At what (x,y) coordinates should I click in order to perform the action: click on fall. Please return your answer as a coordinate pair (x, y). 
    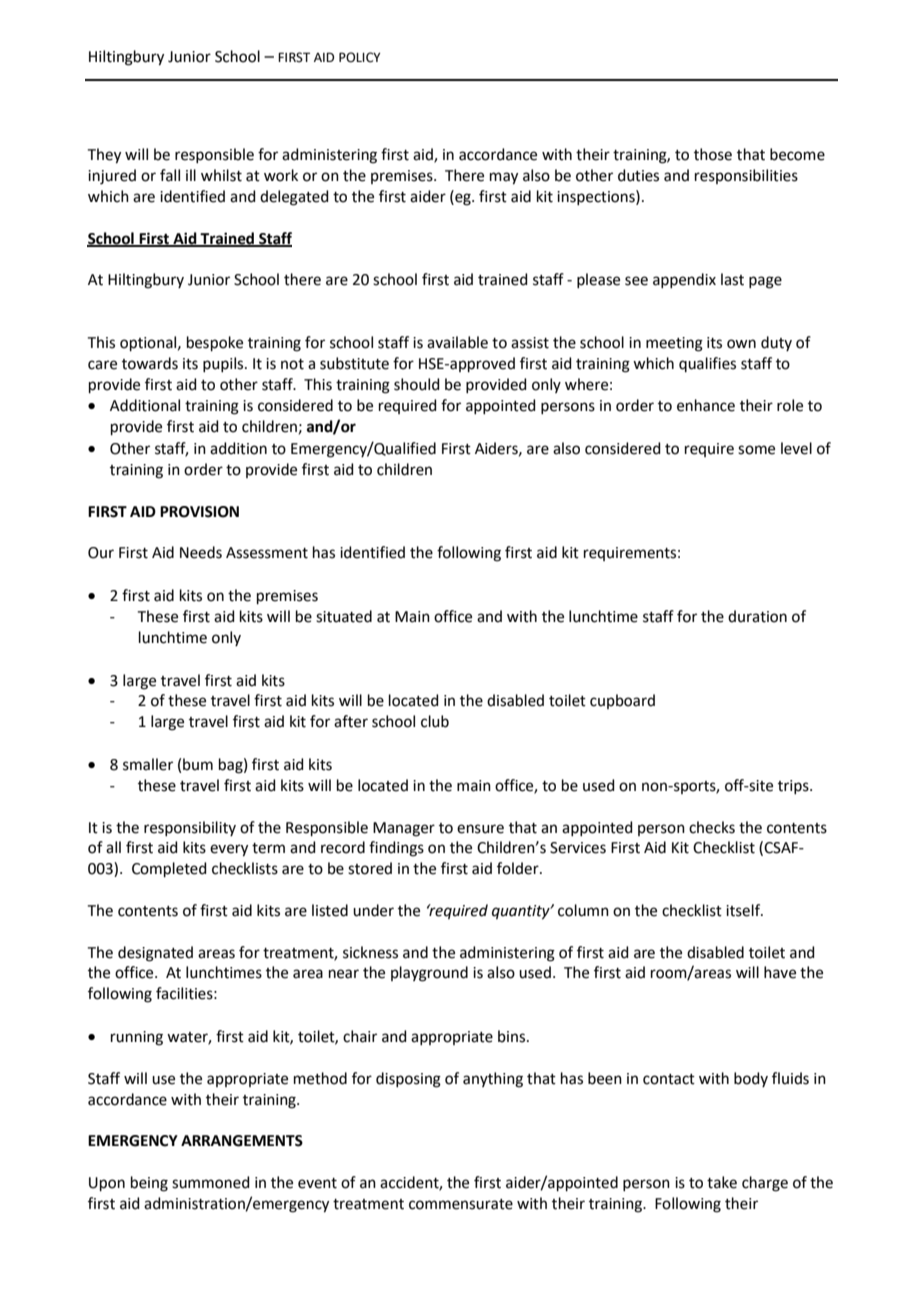
    Looking at the image, I should click on (170, 175).
